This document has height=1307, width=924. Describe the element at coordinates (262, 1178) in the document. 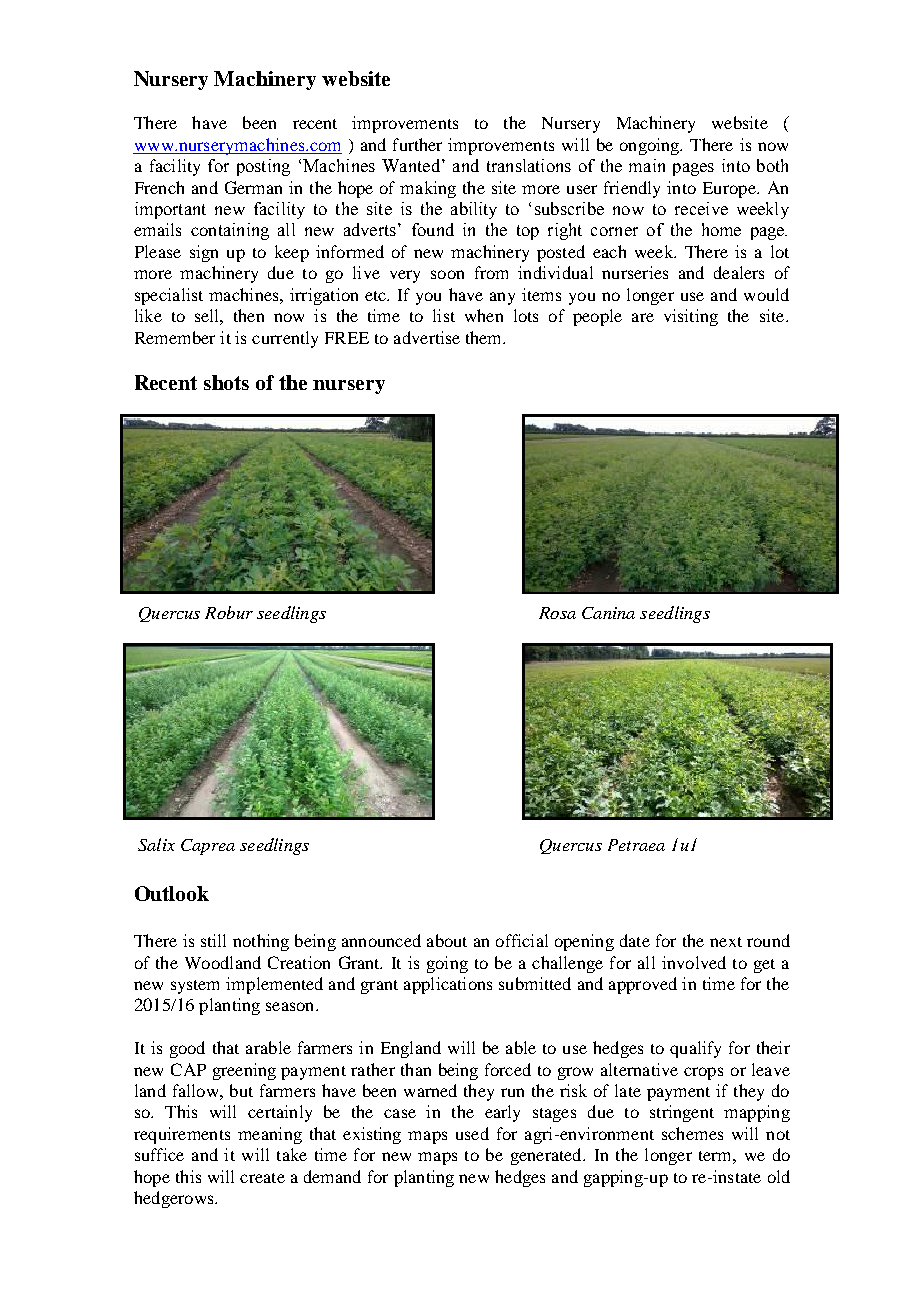

I see `create` at that location.
